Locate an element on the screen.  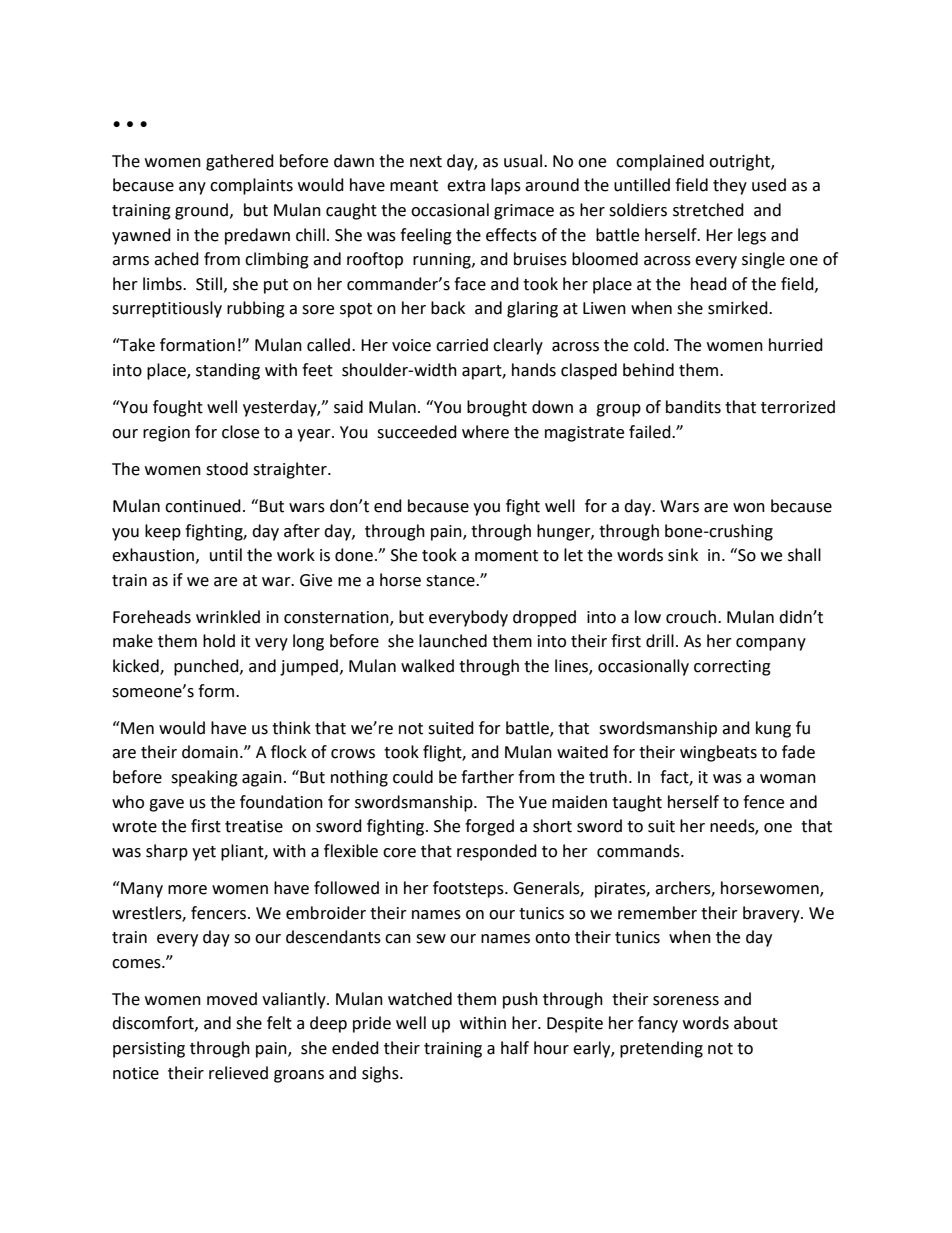
forged is located at coordinates (489, 827).
